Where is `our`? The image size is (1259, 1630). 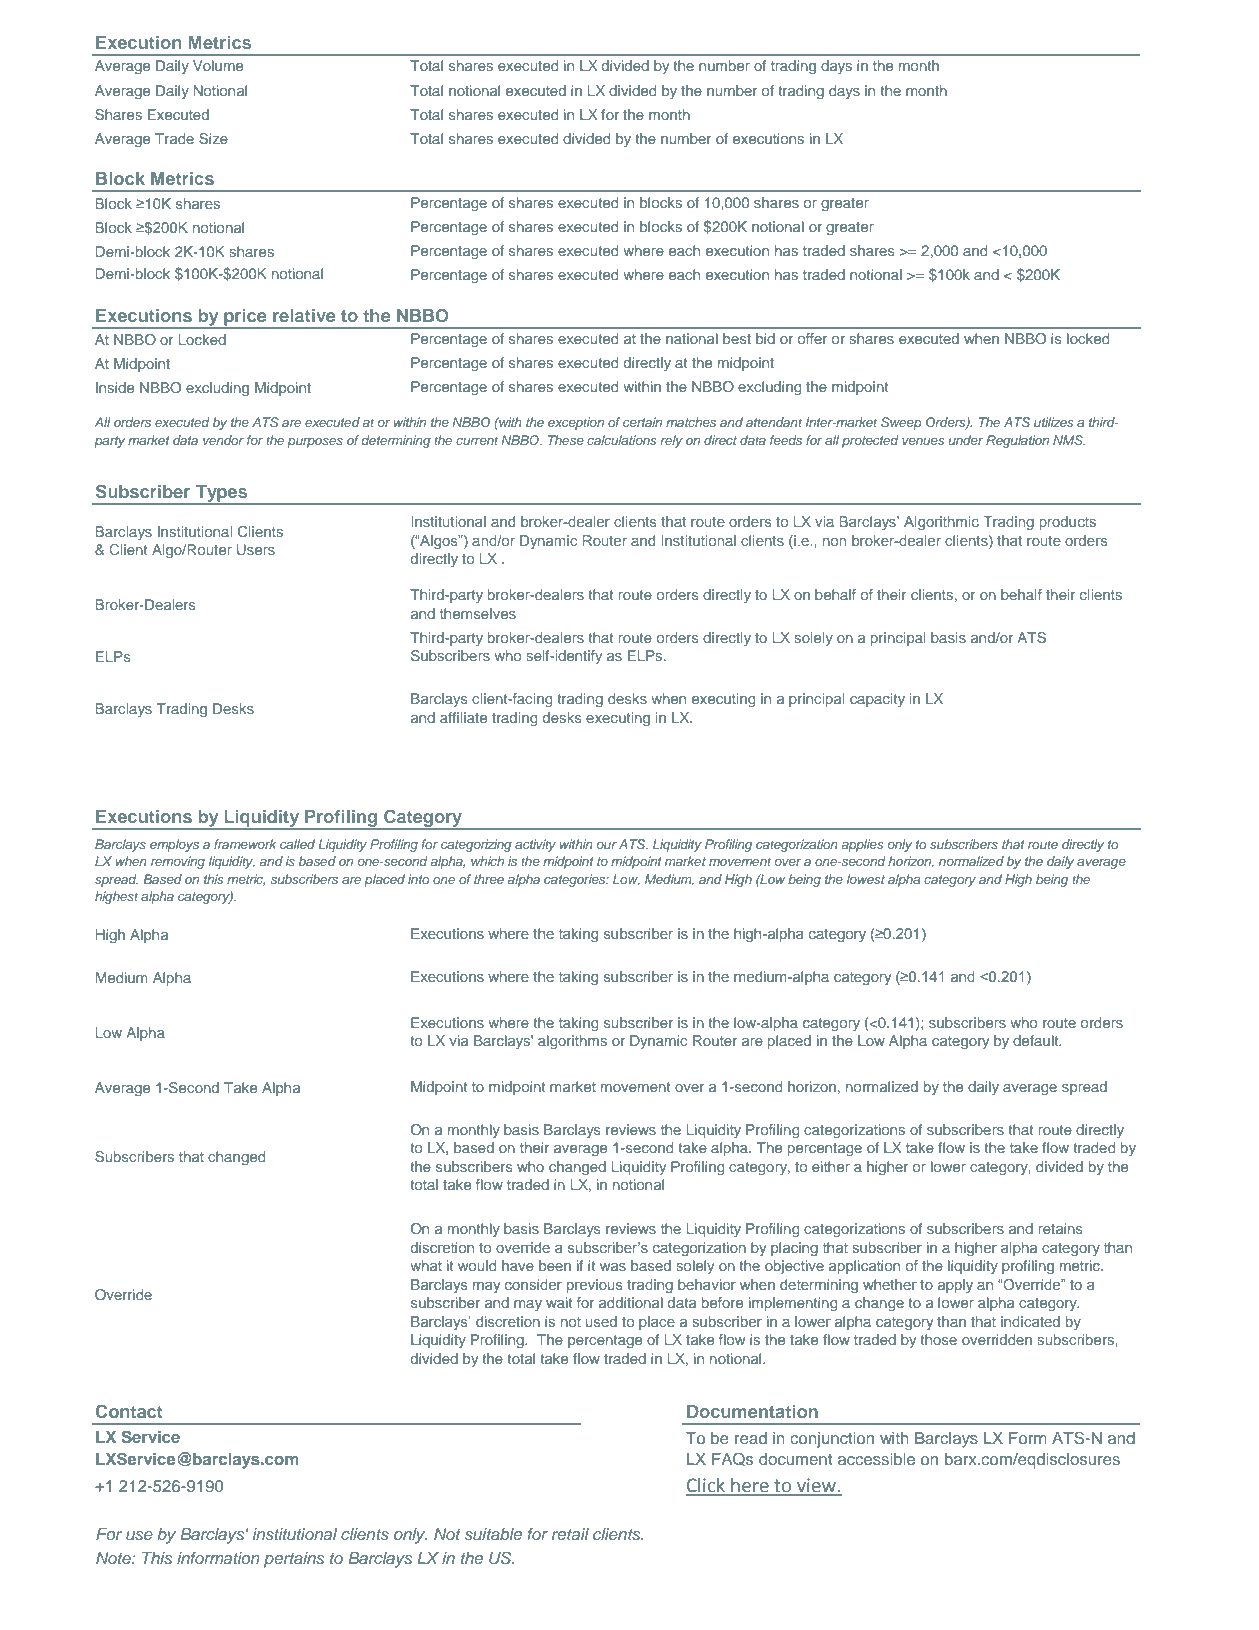
our is located at coordinates (606, 845).
